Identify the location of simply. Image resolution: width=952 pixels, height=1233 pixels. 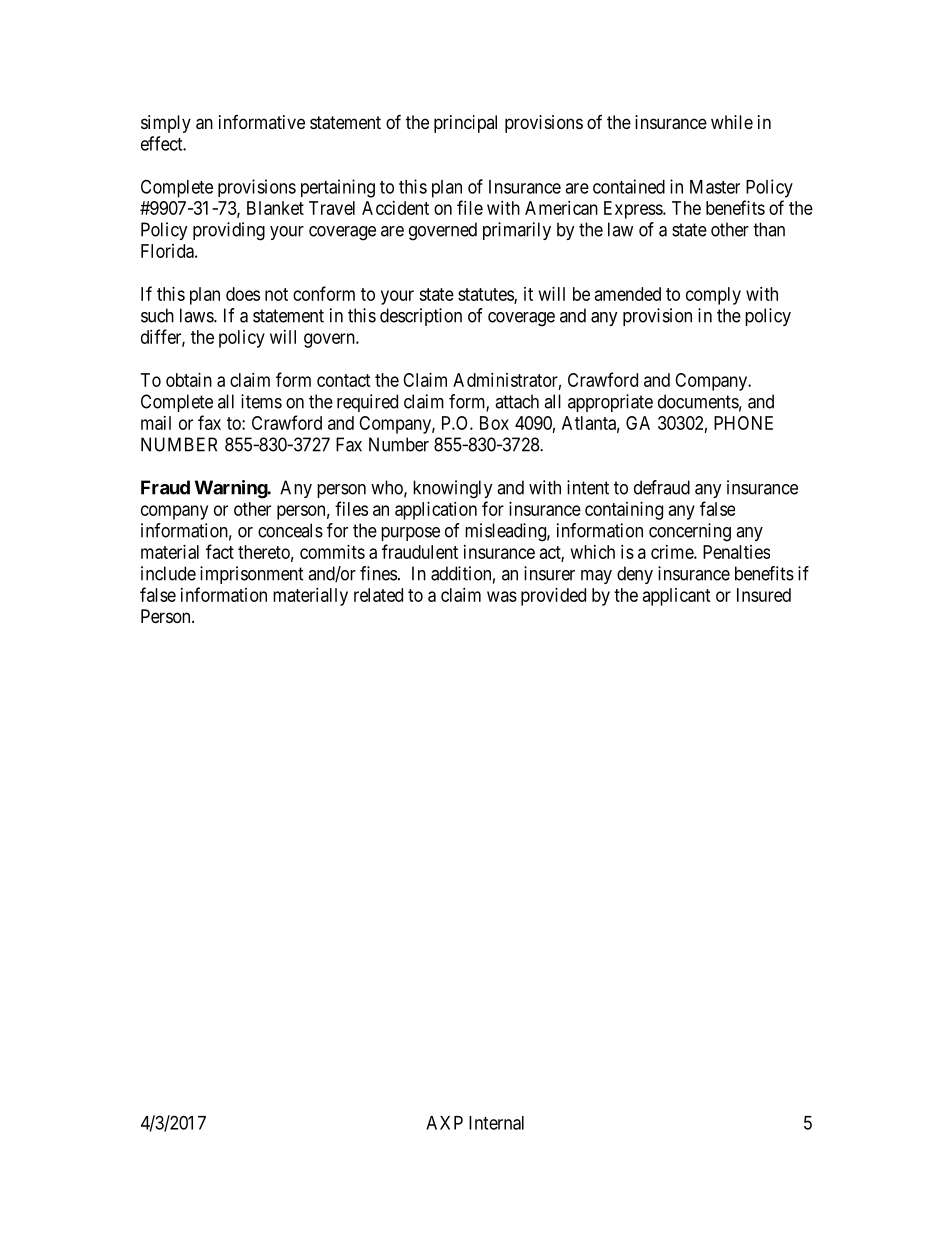
(166, 124).
